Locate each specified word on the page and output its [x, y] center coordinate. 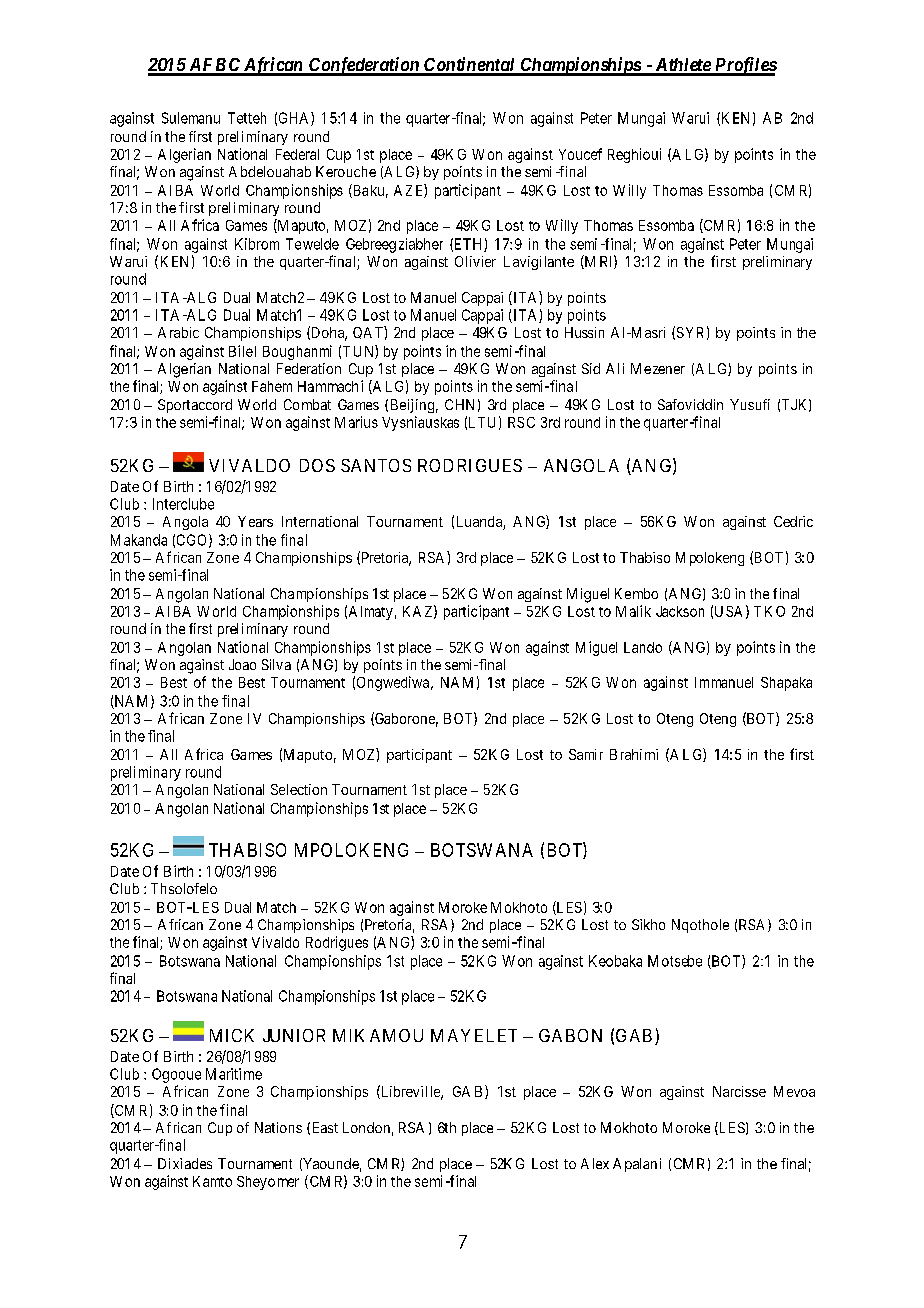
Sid [591, 368]
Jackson [680, 611]
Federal [297, 154]
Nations [278, 1127]
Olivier [475, 261]
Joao [242, 664]
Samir [586, 754]
